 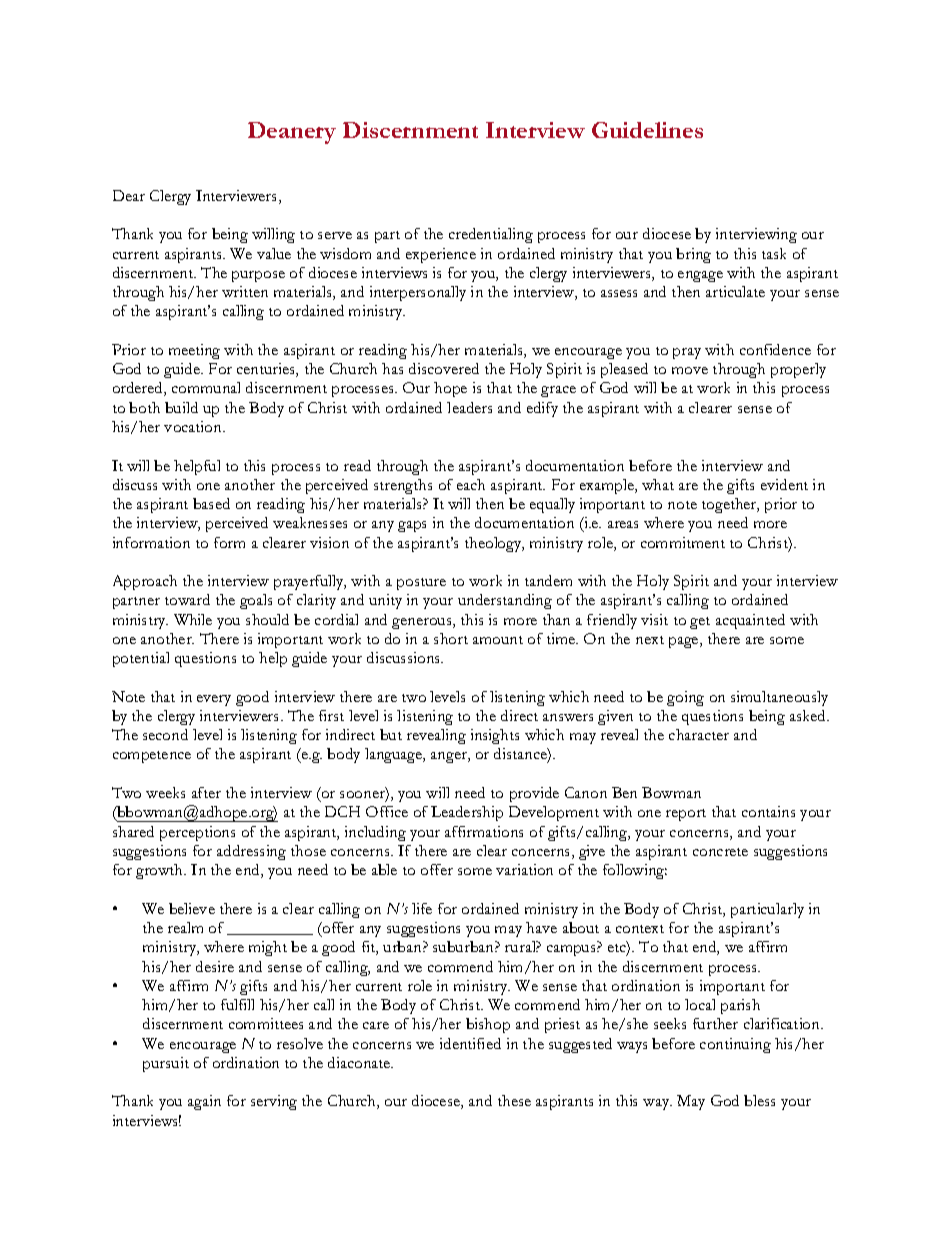 I want to click on provide, so click(x=534, y=794).
